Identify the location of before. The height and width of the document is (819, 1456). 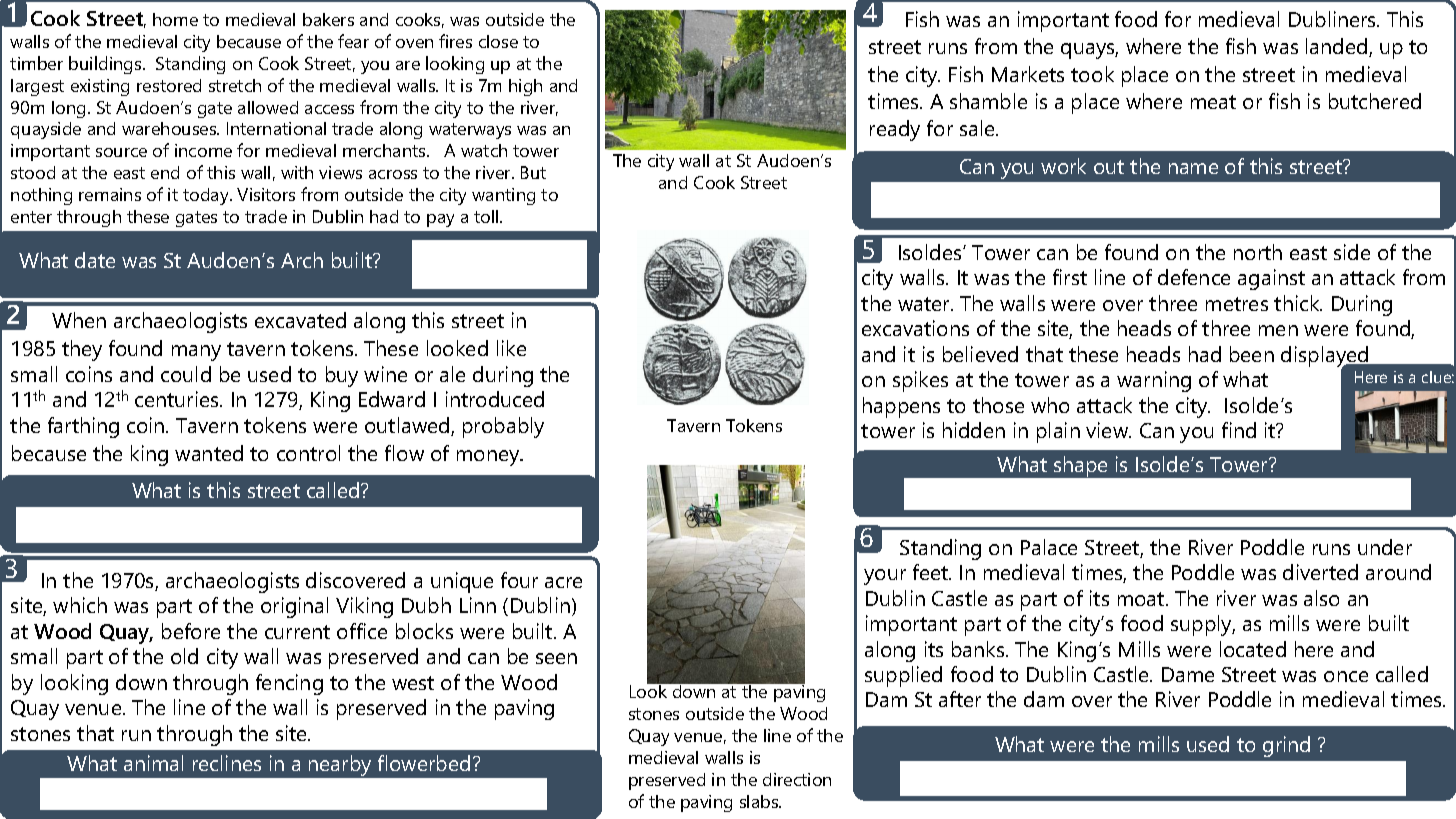
(191, 631).
